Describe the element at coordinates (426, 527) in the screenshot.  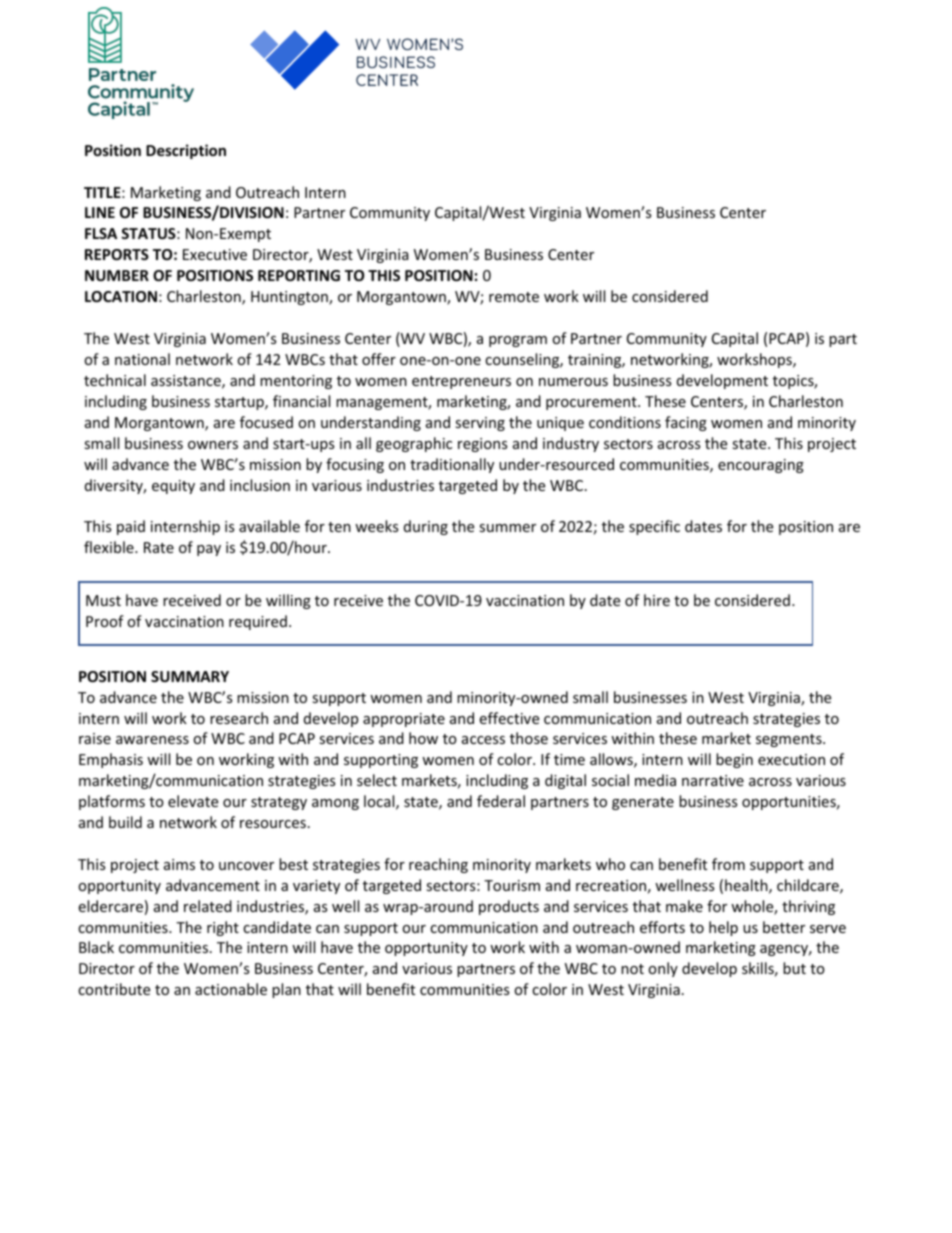
I see `during` at that location.
